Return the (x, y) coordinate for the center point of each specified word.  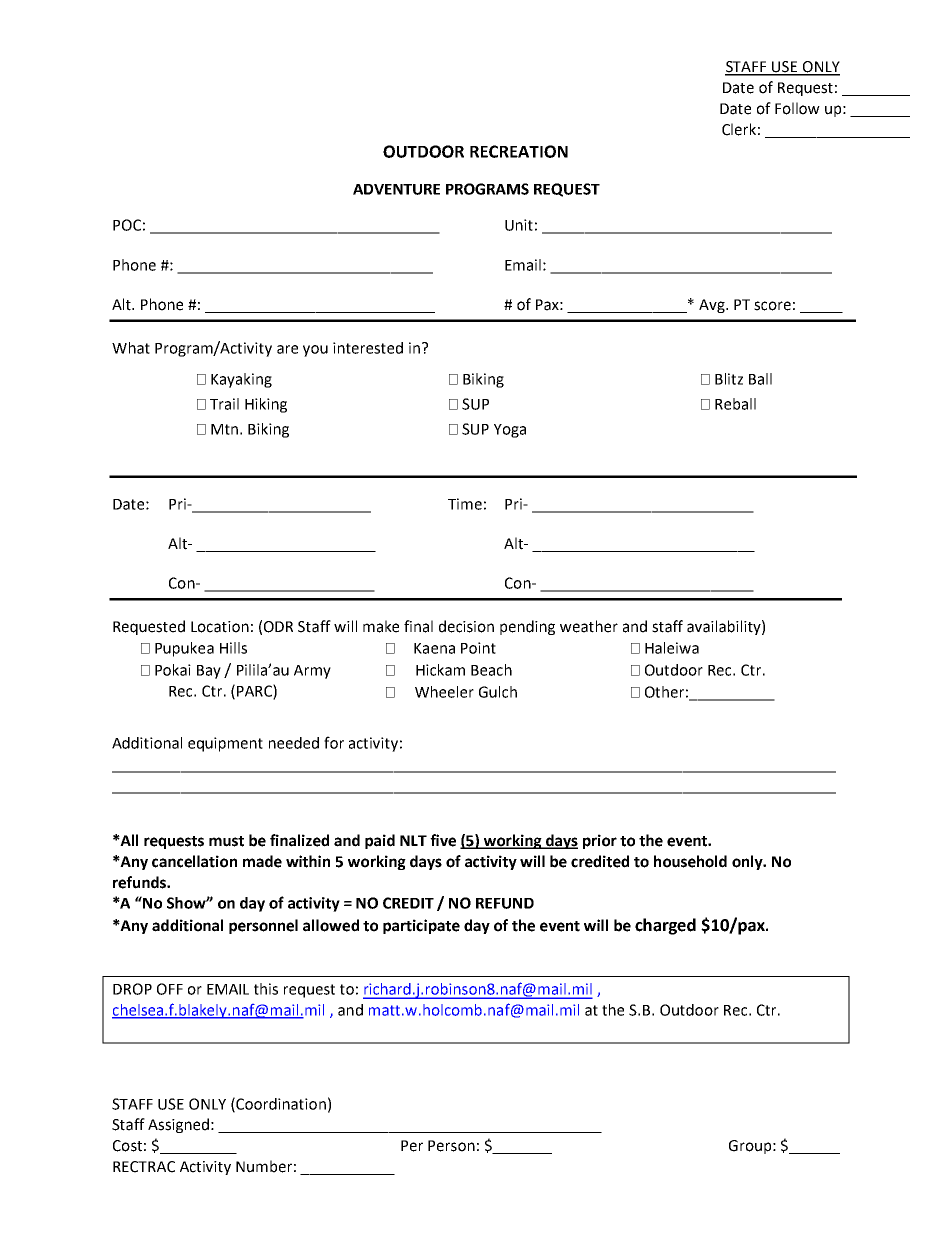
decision (466, 626)
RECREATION (519, 151)
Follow (797, 108)
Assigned (178, 1125)
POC (127, 225)
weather (589, 626)
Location (220, 627)
